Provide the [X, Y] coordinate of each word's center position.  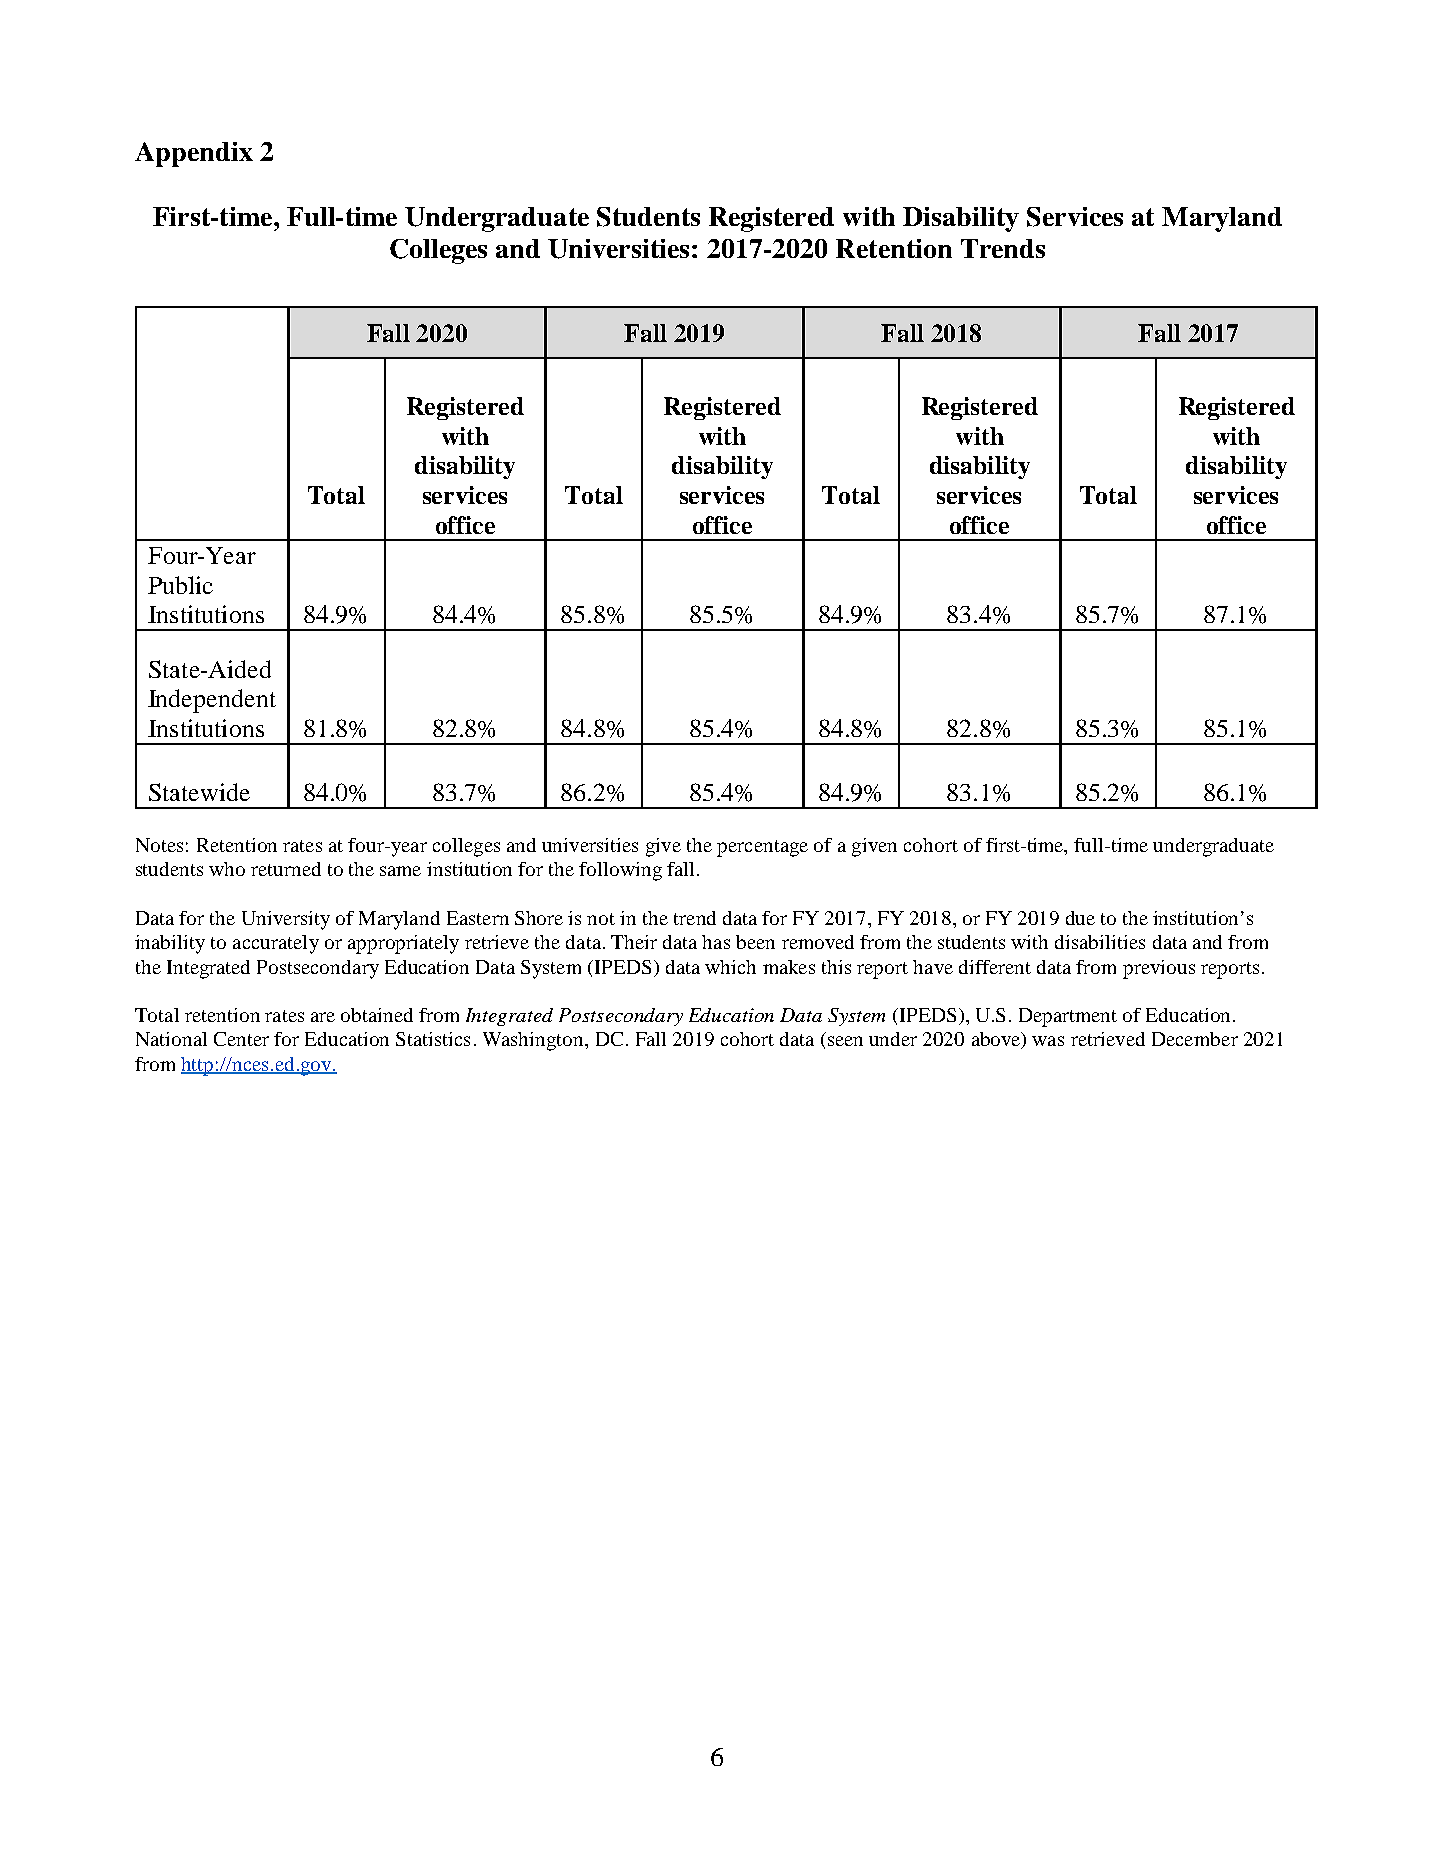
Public [180, 585]
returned [286, 869]
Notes [159, 845]
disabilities [1100, 942]
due [1080, 918]
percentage [762, 848]
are [323, 1017]
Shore [539, 918]
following [620, 871]
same [400, 871]
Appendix [194, 154]
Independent [212, 701]
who [227, 869]
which [730, 967]
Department [1068, 1017]
